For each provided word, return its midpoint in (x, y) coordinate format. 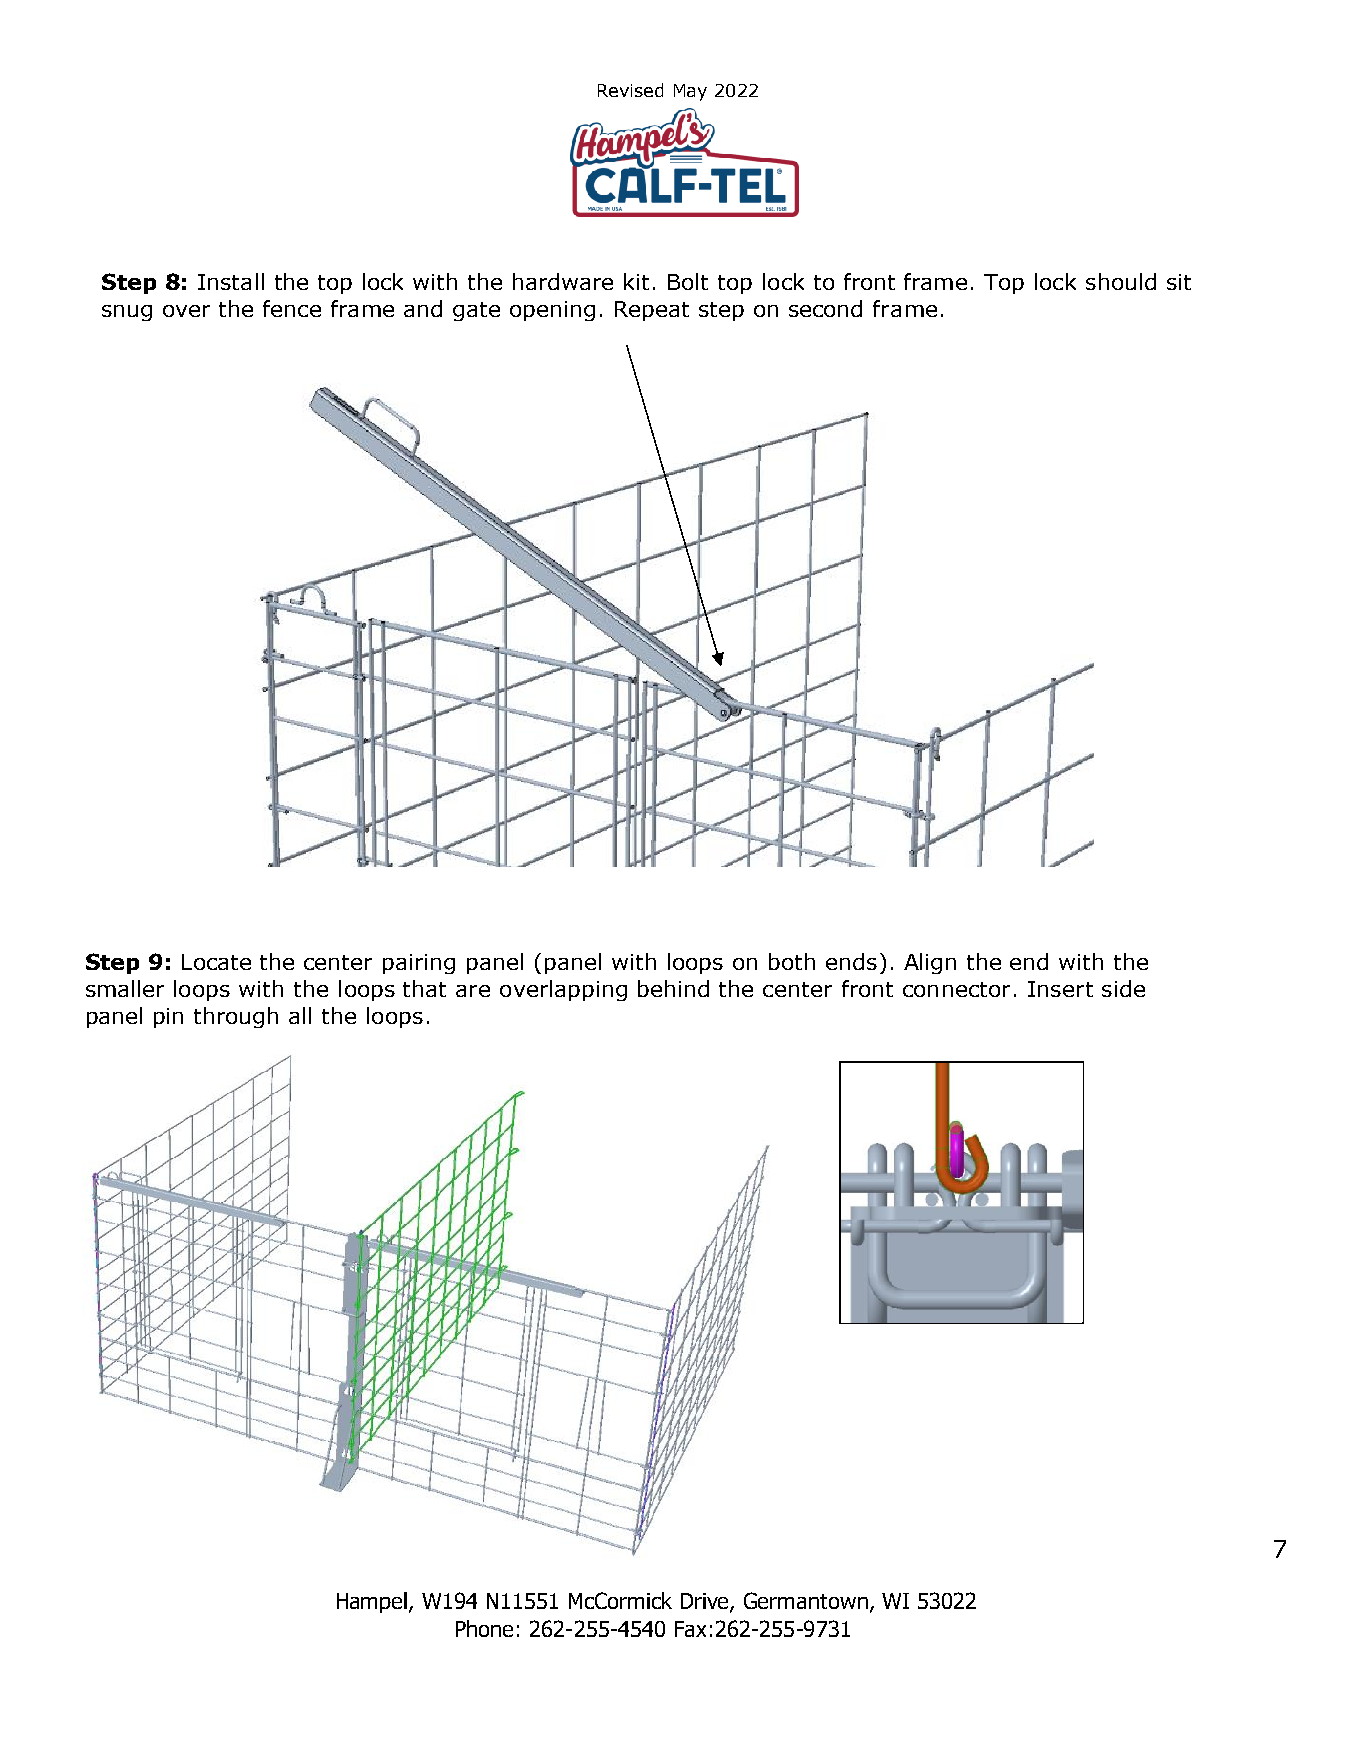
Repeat (652, 311)
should (1121, 281)
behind (673, 988)
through (236, 1017)
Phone (484, 1628)
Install (231, 281)
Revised (630, 90)
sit (1179, 282)
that (424, 988)
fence (292, 308)
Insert (1060, 989)
